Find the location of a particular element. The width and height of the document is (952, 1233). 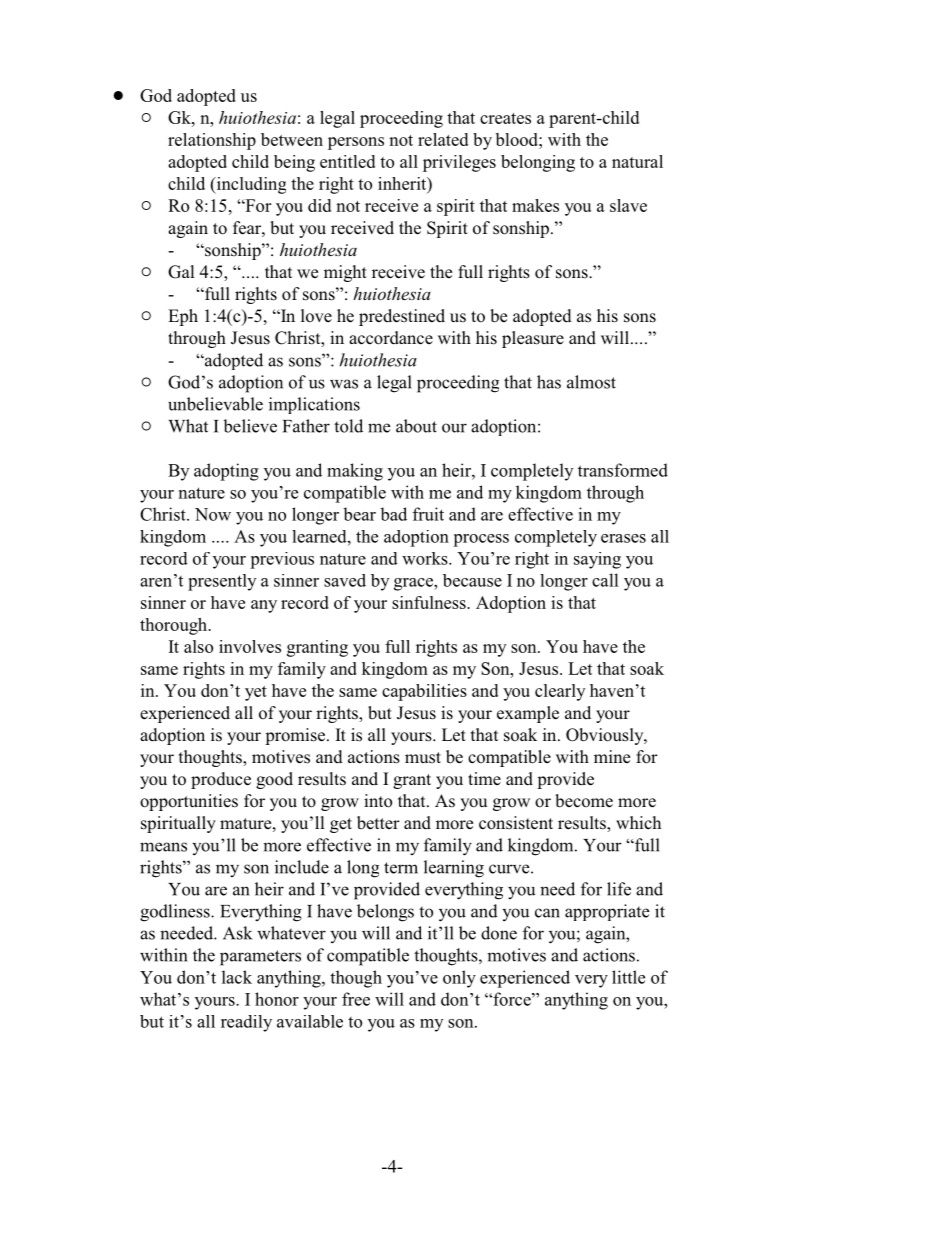

adopting is located at coordinates (226, 472).
